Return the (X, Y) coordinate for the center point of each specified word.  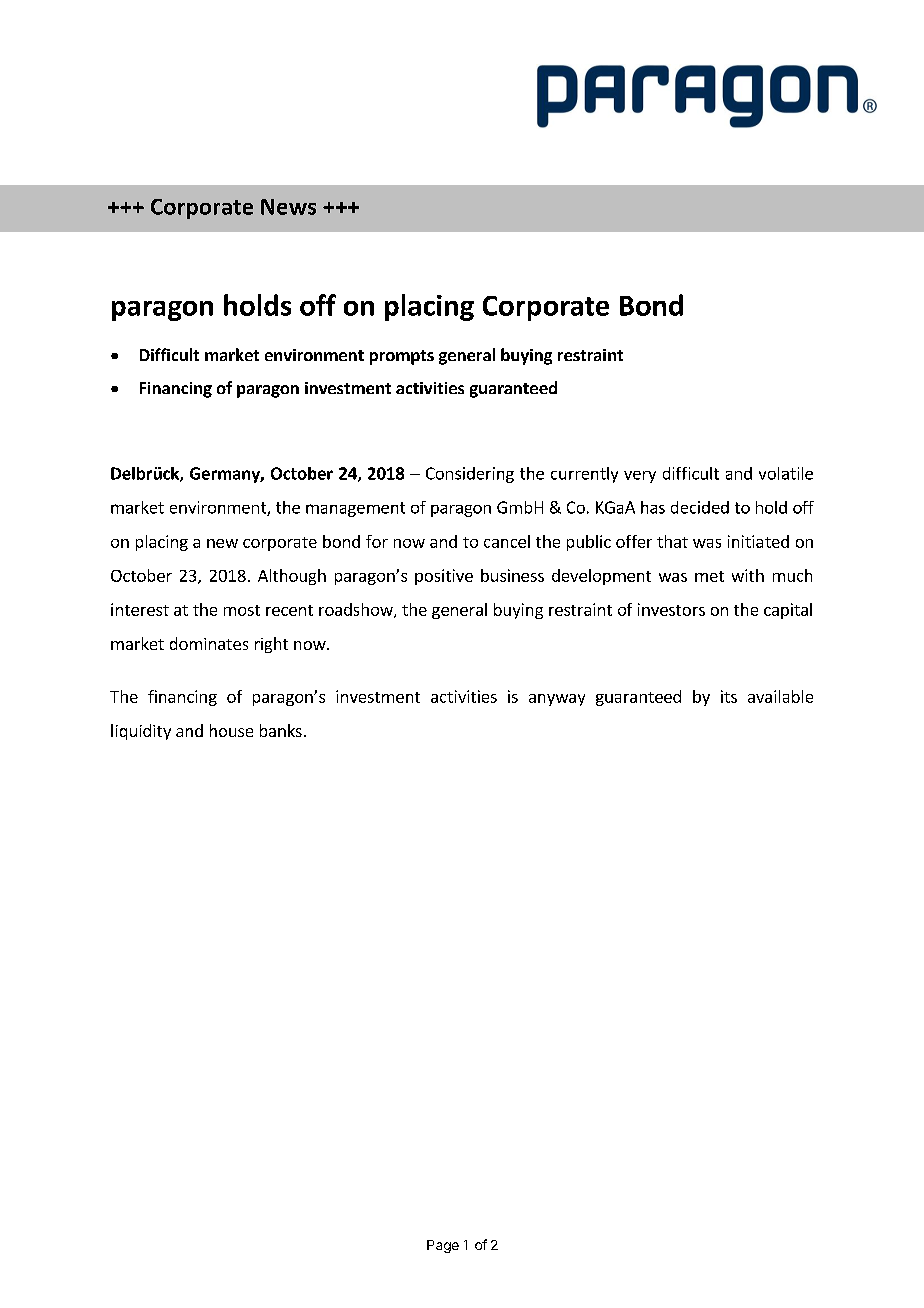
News (288, 207)
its (729, 696)
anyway (557, 700)
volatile (786, 473)
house (231, 730)
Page (443, 1246)
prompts (402, 357)
